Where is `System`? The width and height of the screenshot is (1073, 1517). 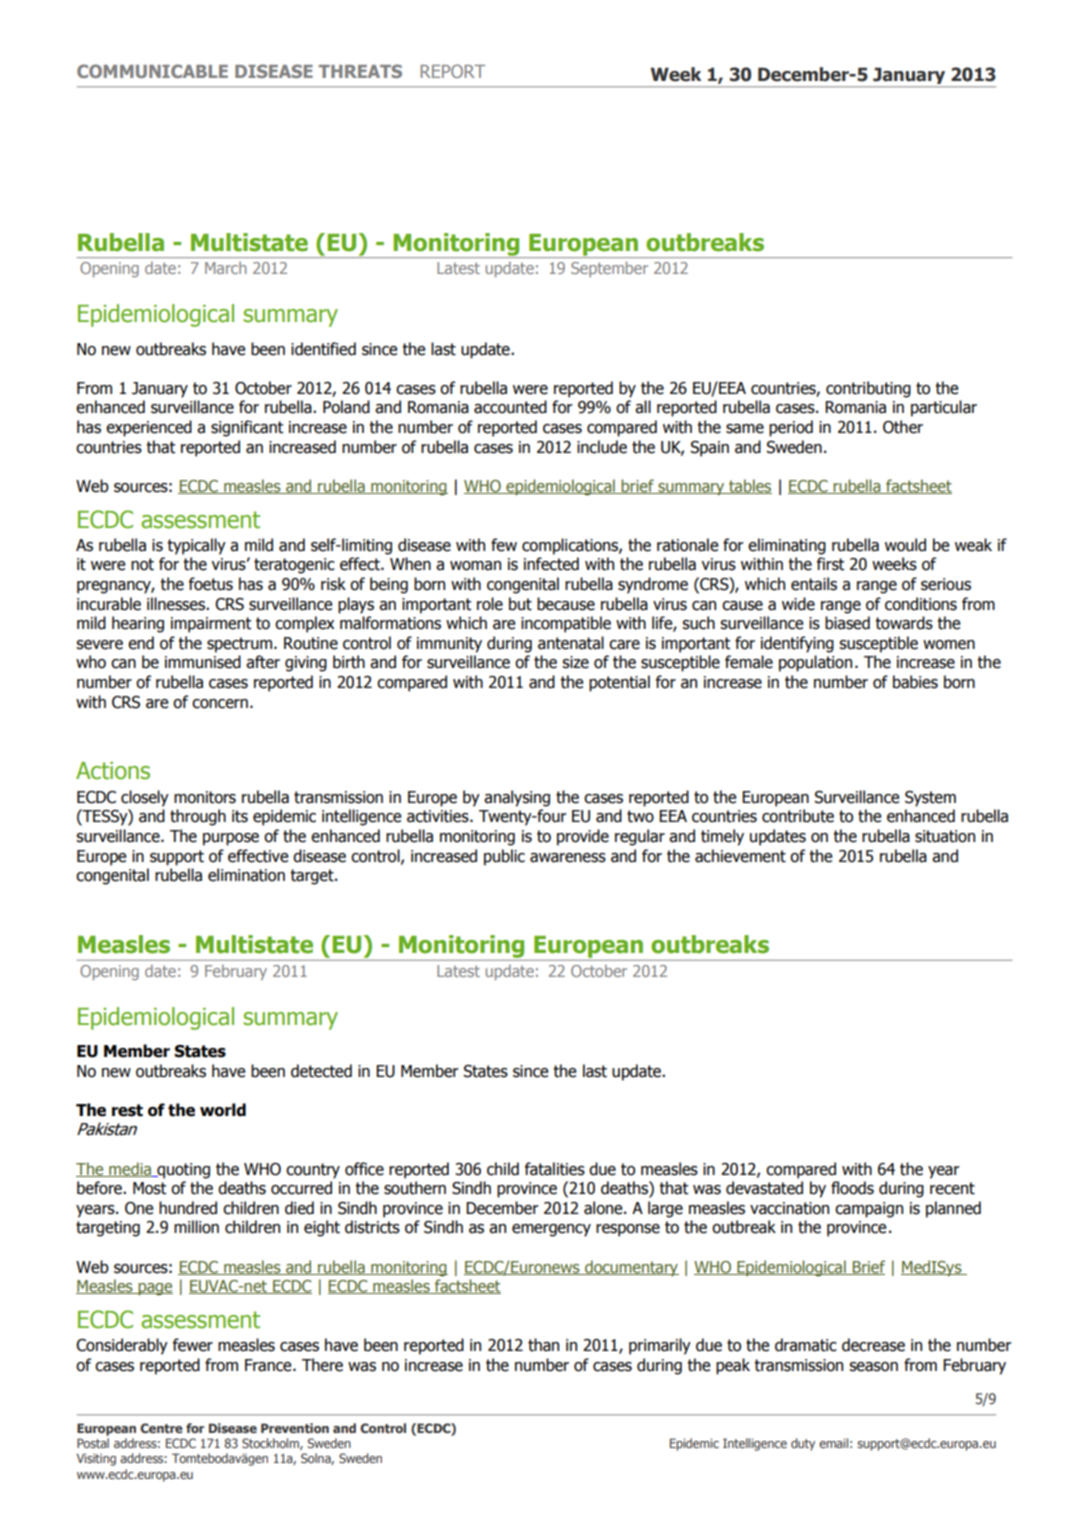
System is located at coordinates (930, 799).
